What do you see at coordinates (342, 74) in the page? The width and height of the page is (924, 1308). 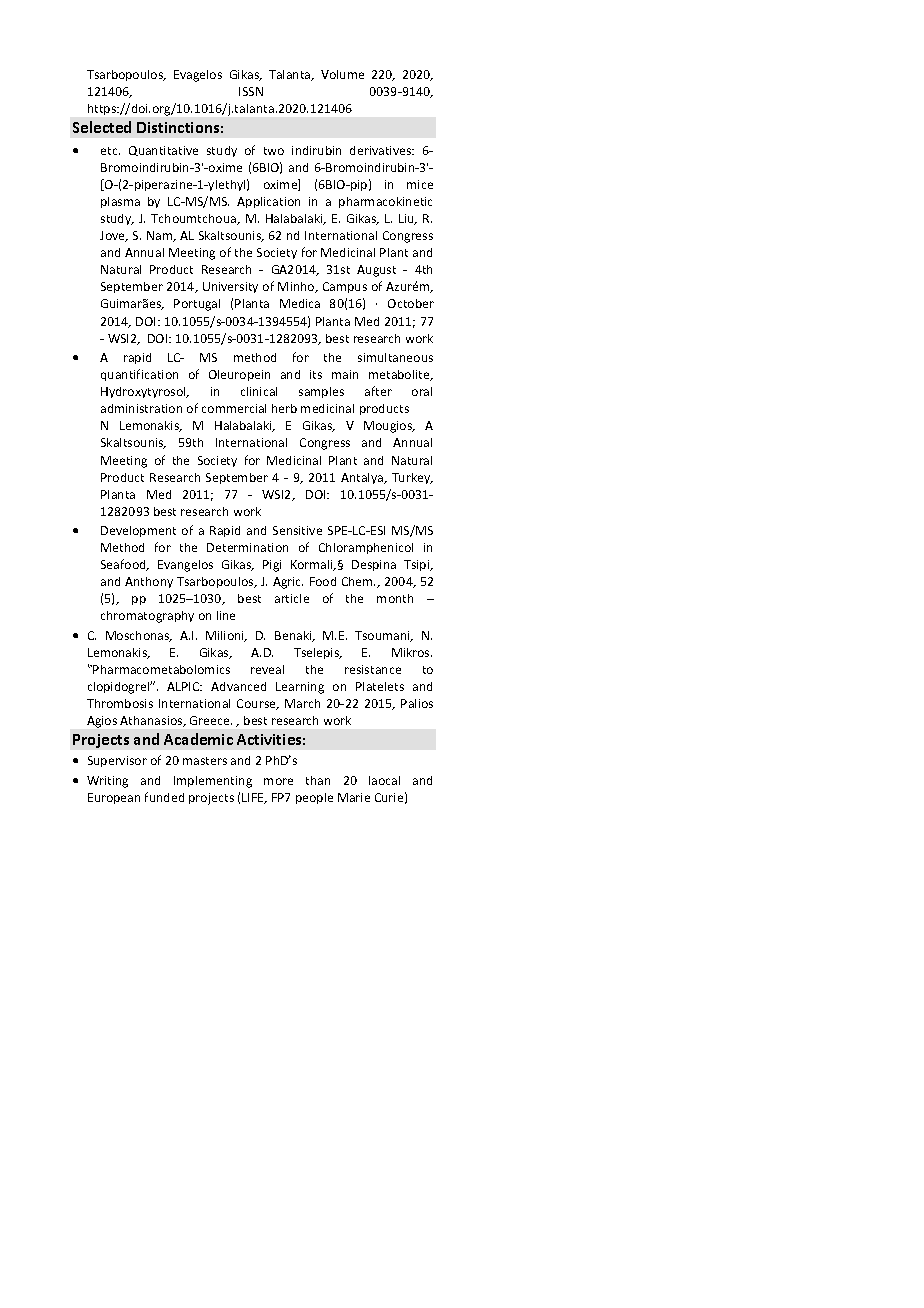 I see `Volume` at bounding box center [342, 74].
